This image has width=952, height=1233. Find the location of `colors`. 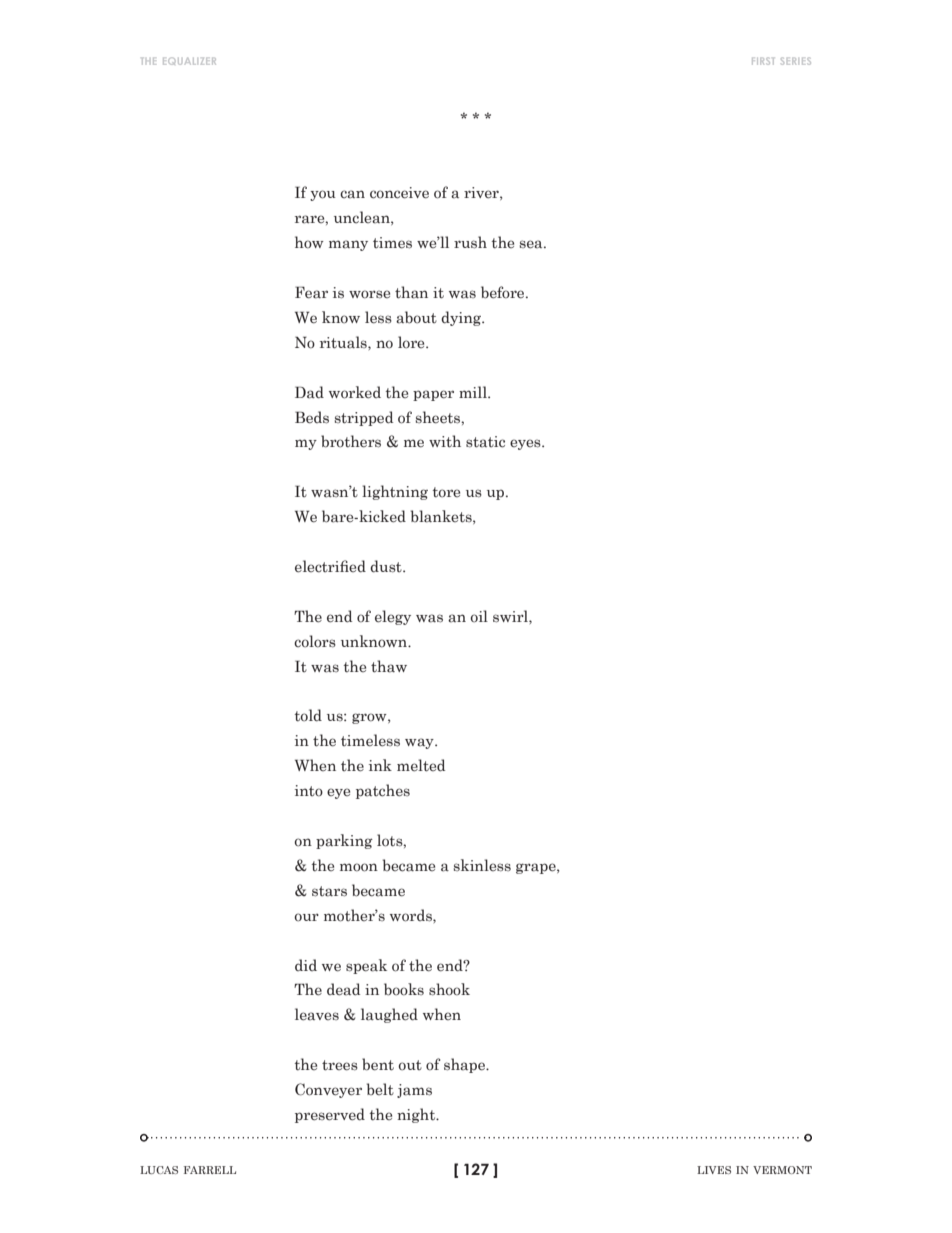

colors is located at coordinates (315, 641).
